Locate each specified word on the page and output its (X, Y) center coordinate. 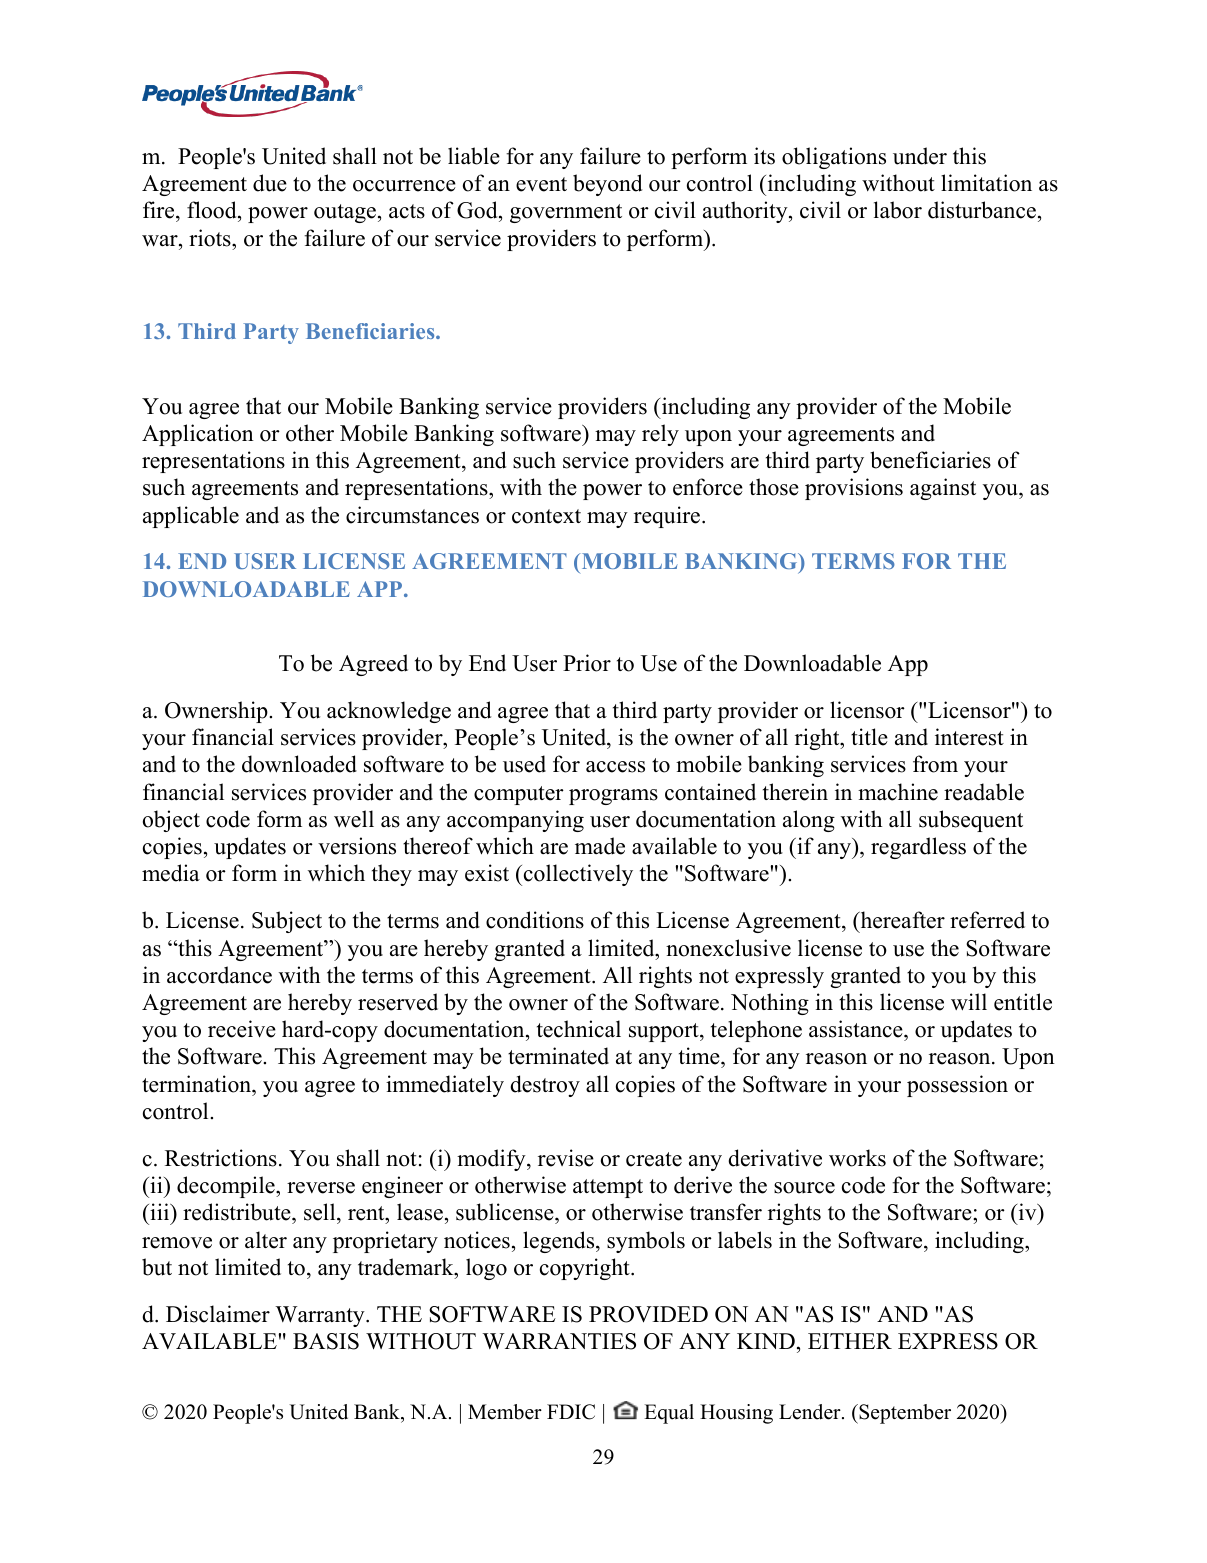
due (270, 183)
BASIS (326, 1341)
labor (898, 210)
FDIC (571, 1412)
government (566, 213)
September (904, 1414)
